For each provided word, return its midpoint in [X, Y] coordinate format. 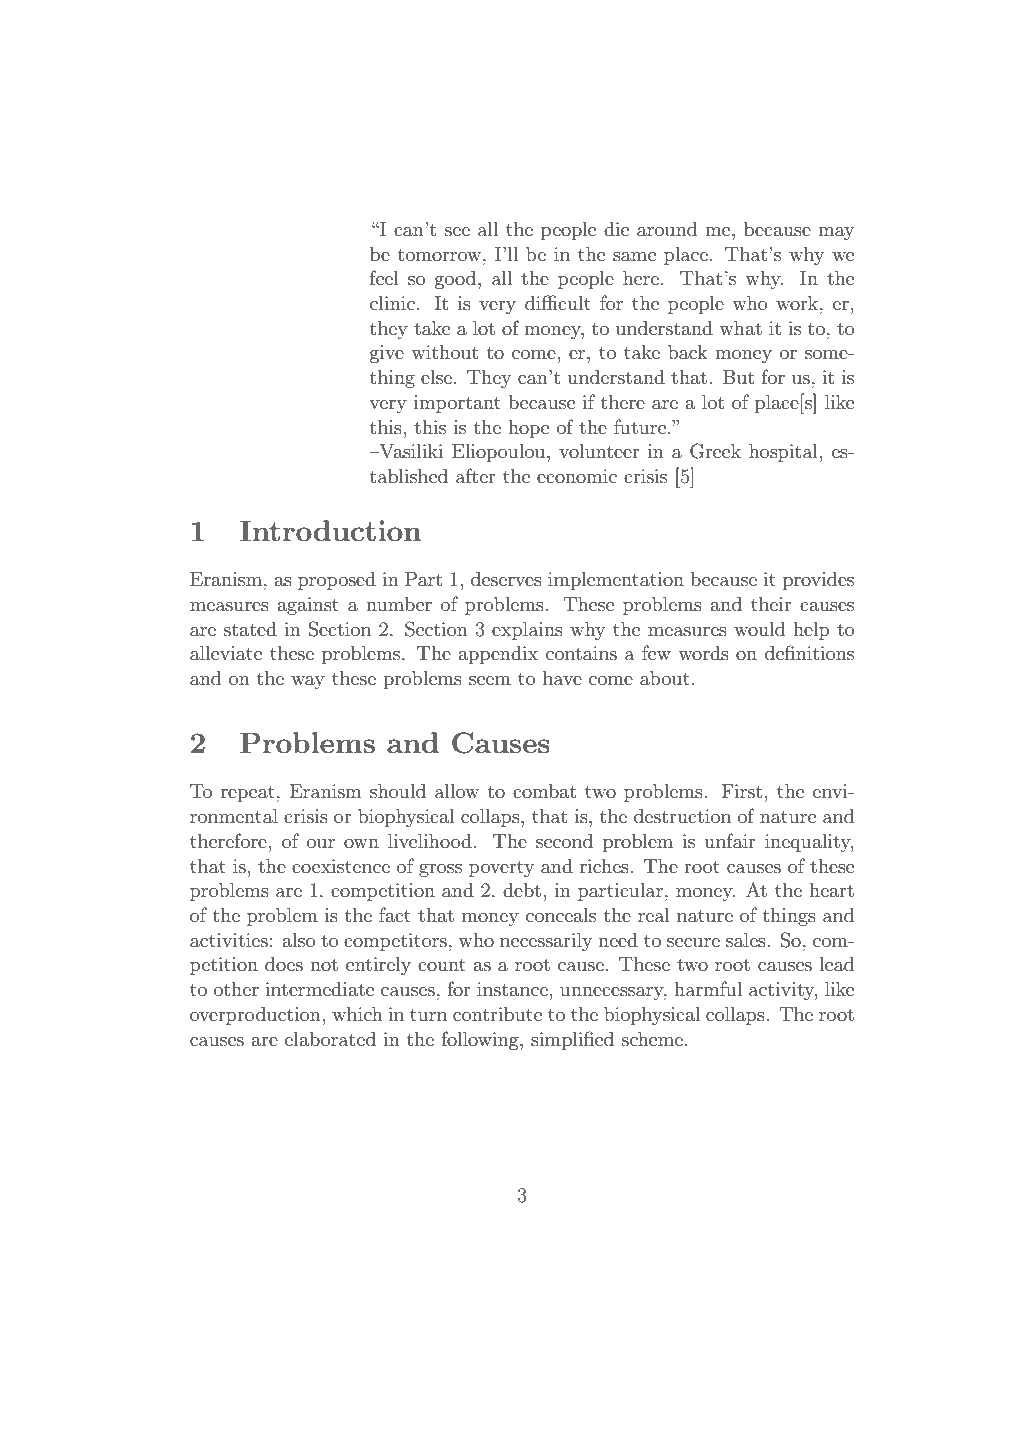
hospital [783, 453]
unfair [730, 840]
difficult [558, 302]
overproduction [255, 1016]
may [836, 233]
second [564, 841]
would [759, 629]
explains [527, 631]
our [321, 844]
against [308, 606]
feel [384, 277]
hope [528, 429]
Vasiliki [410, 451]
